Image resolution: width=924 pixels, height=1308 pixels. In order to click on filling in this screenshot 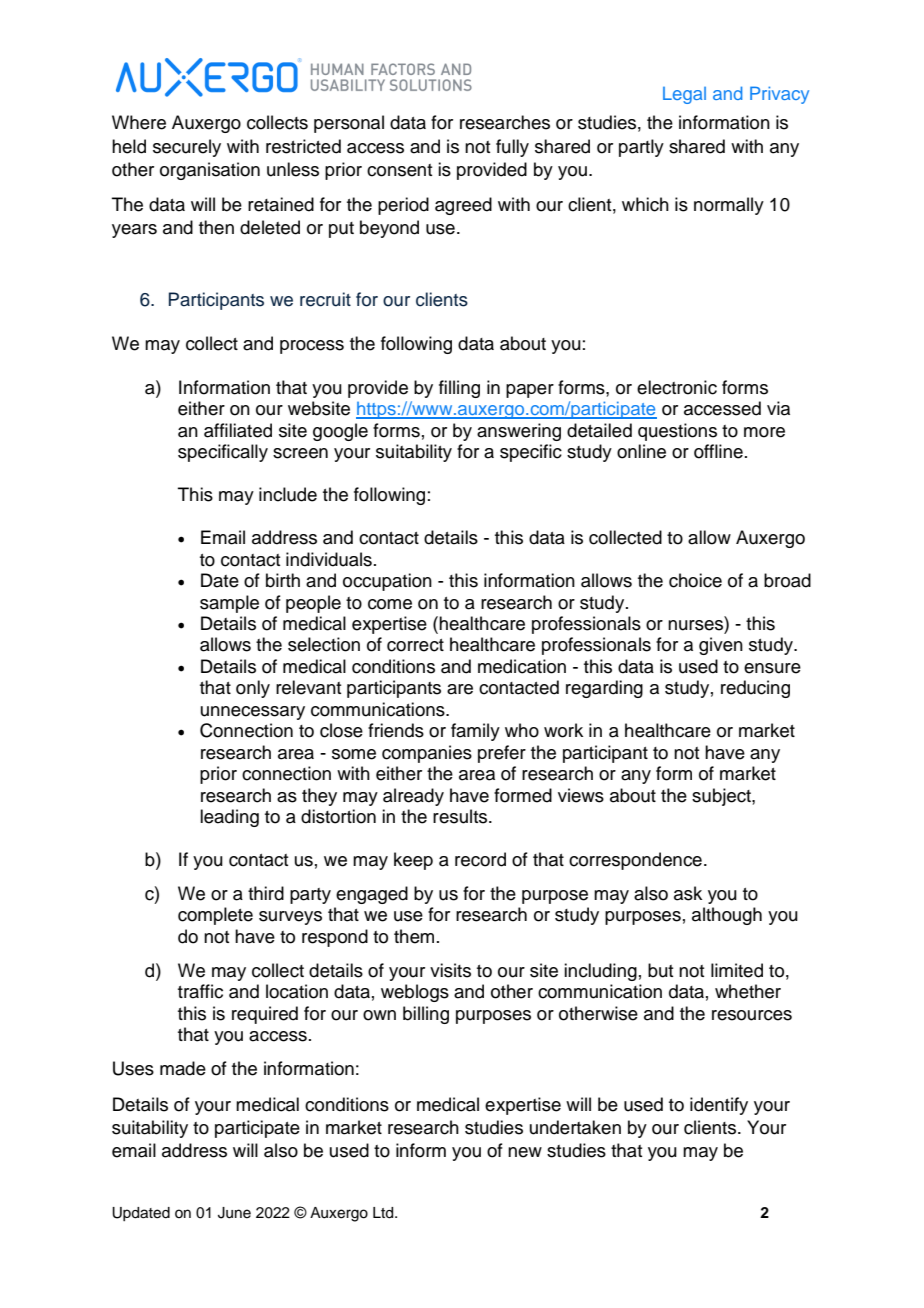, I will do `click(459, 389)`.
